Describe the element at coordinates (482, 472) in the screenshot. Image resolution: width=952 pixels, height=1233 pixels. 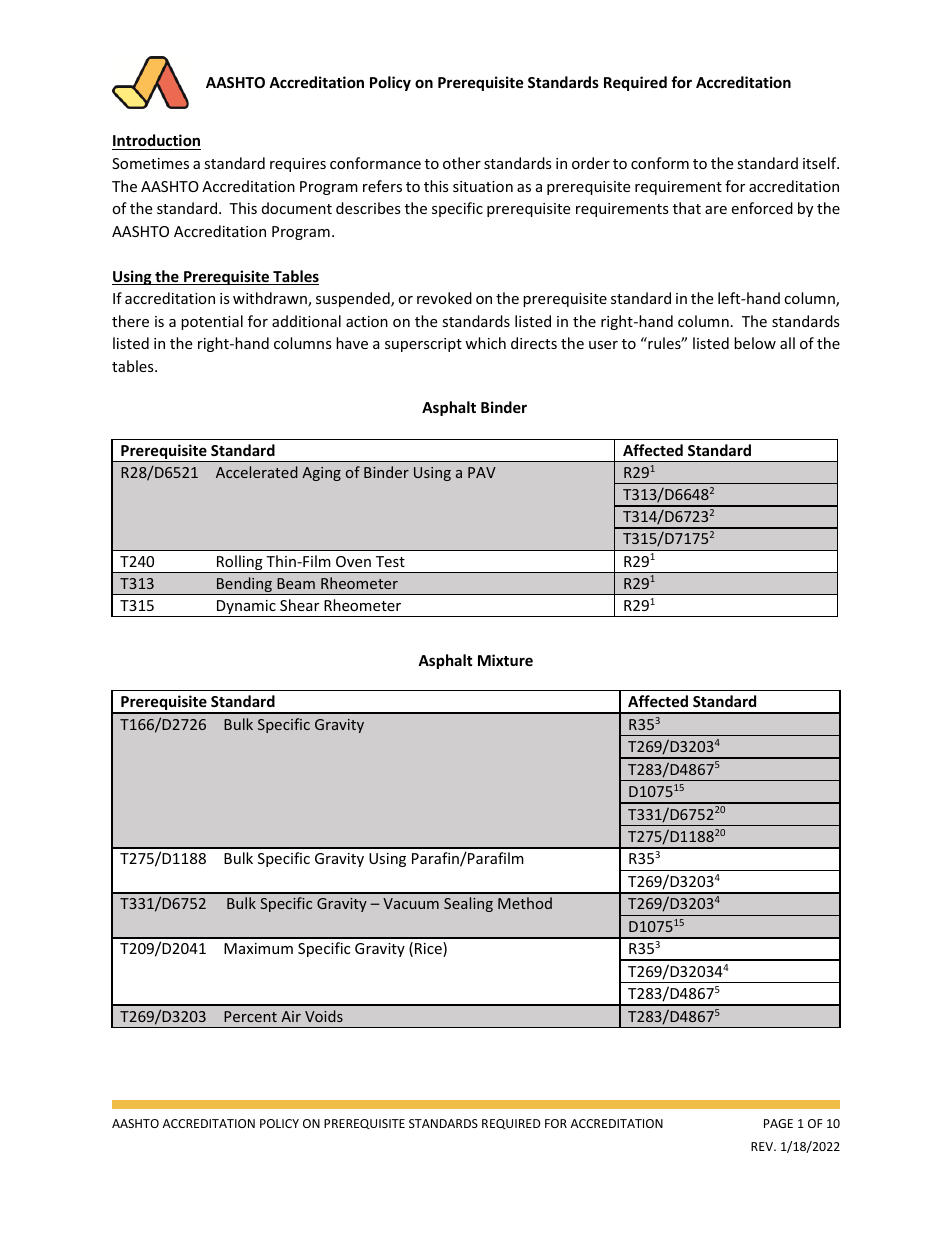
I see `PAV` at that location.
